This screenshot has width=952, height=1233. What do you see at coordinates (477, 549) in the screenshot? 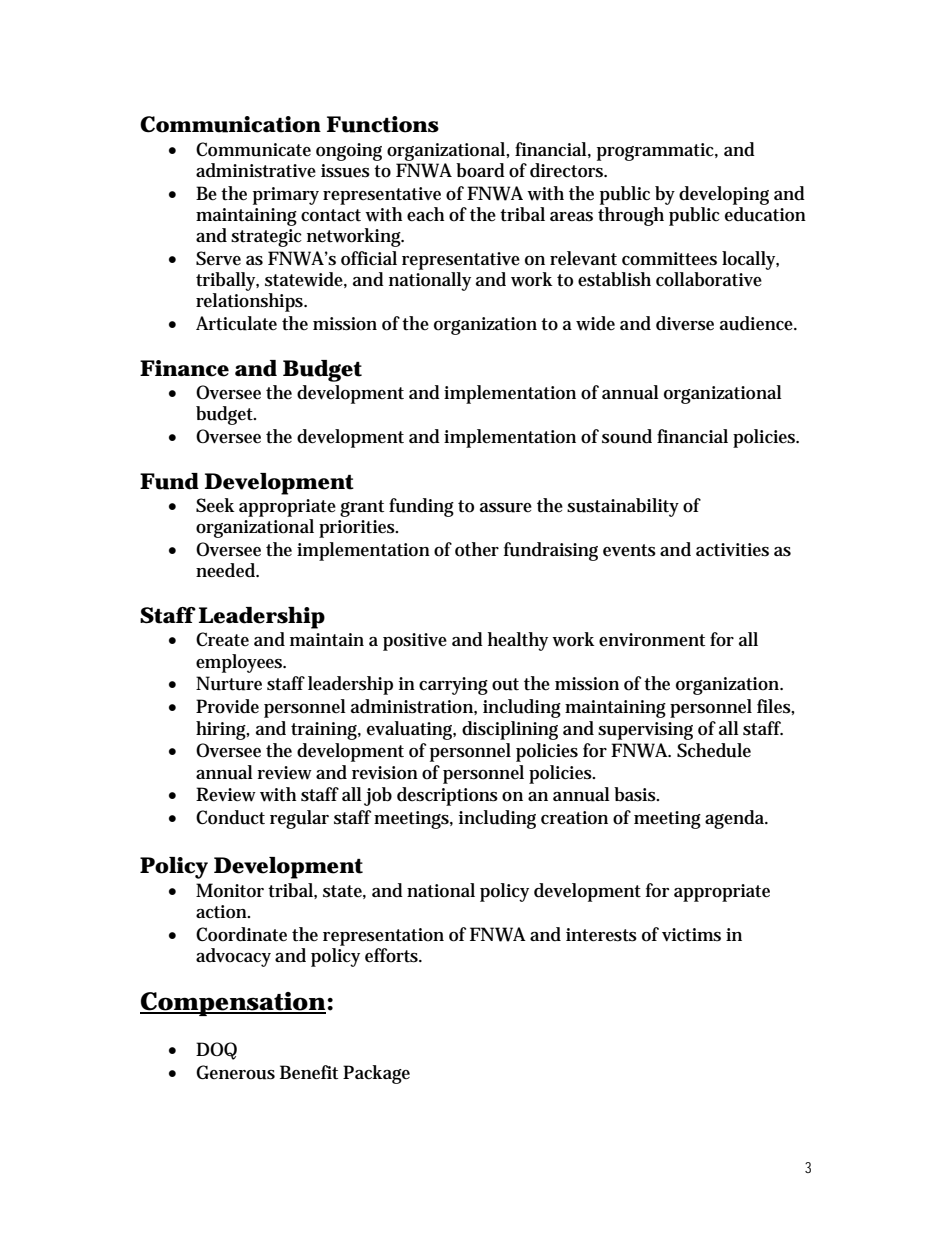
I see `other` at bounding box center [477, 549].
